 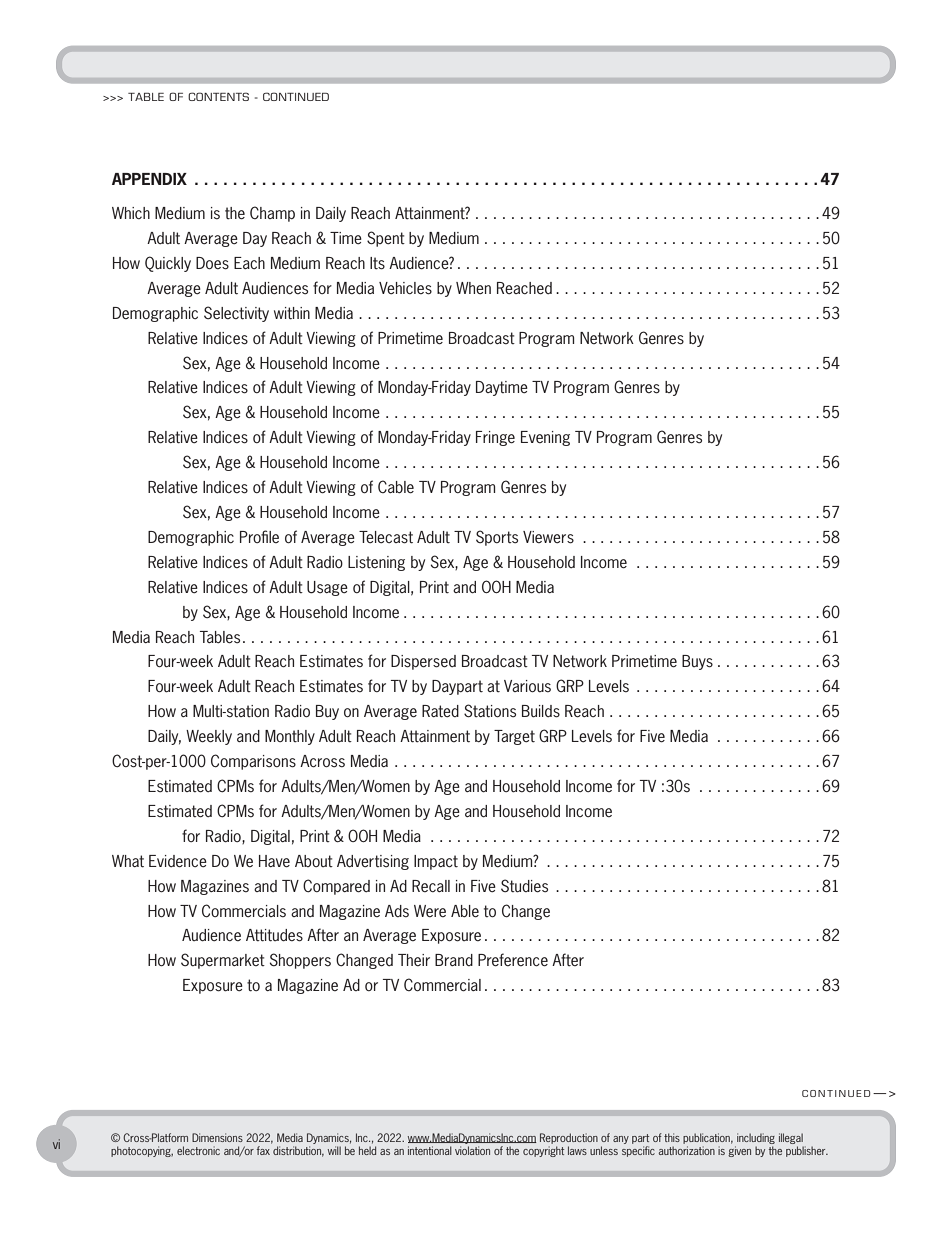 What do you see at coordinates (545, 438) in the image?
I see `Evening` at bounding box center [545, 438].
